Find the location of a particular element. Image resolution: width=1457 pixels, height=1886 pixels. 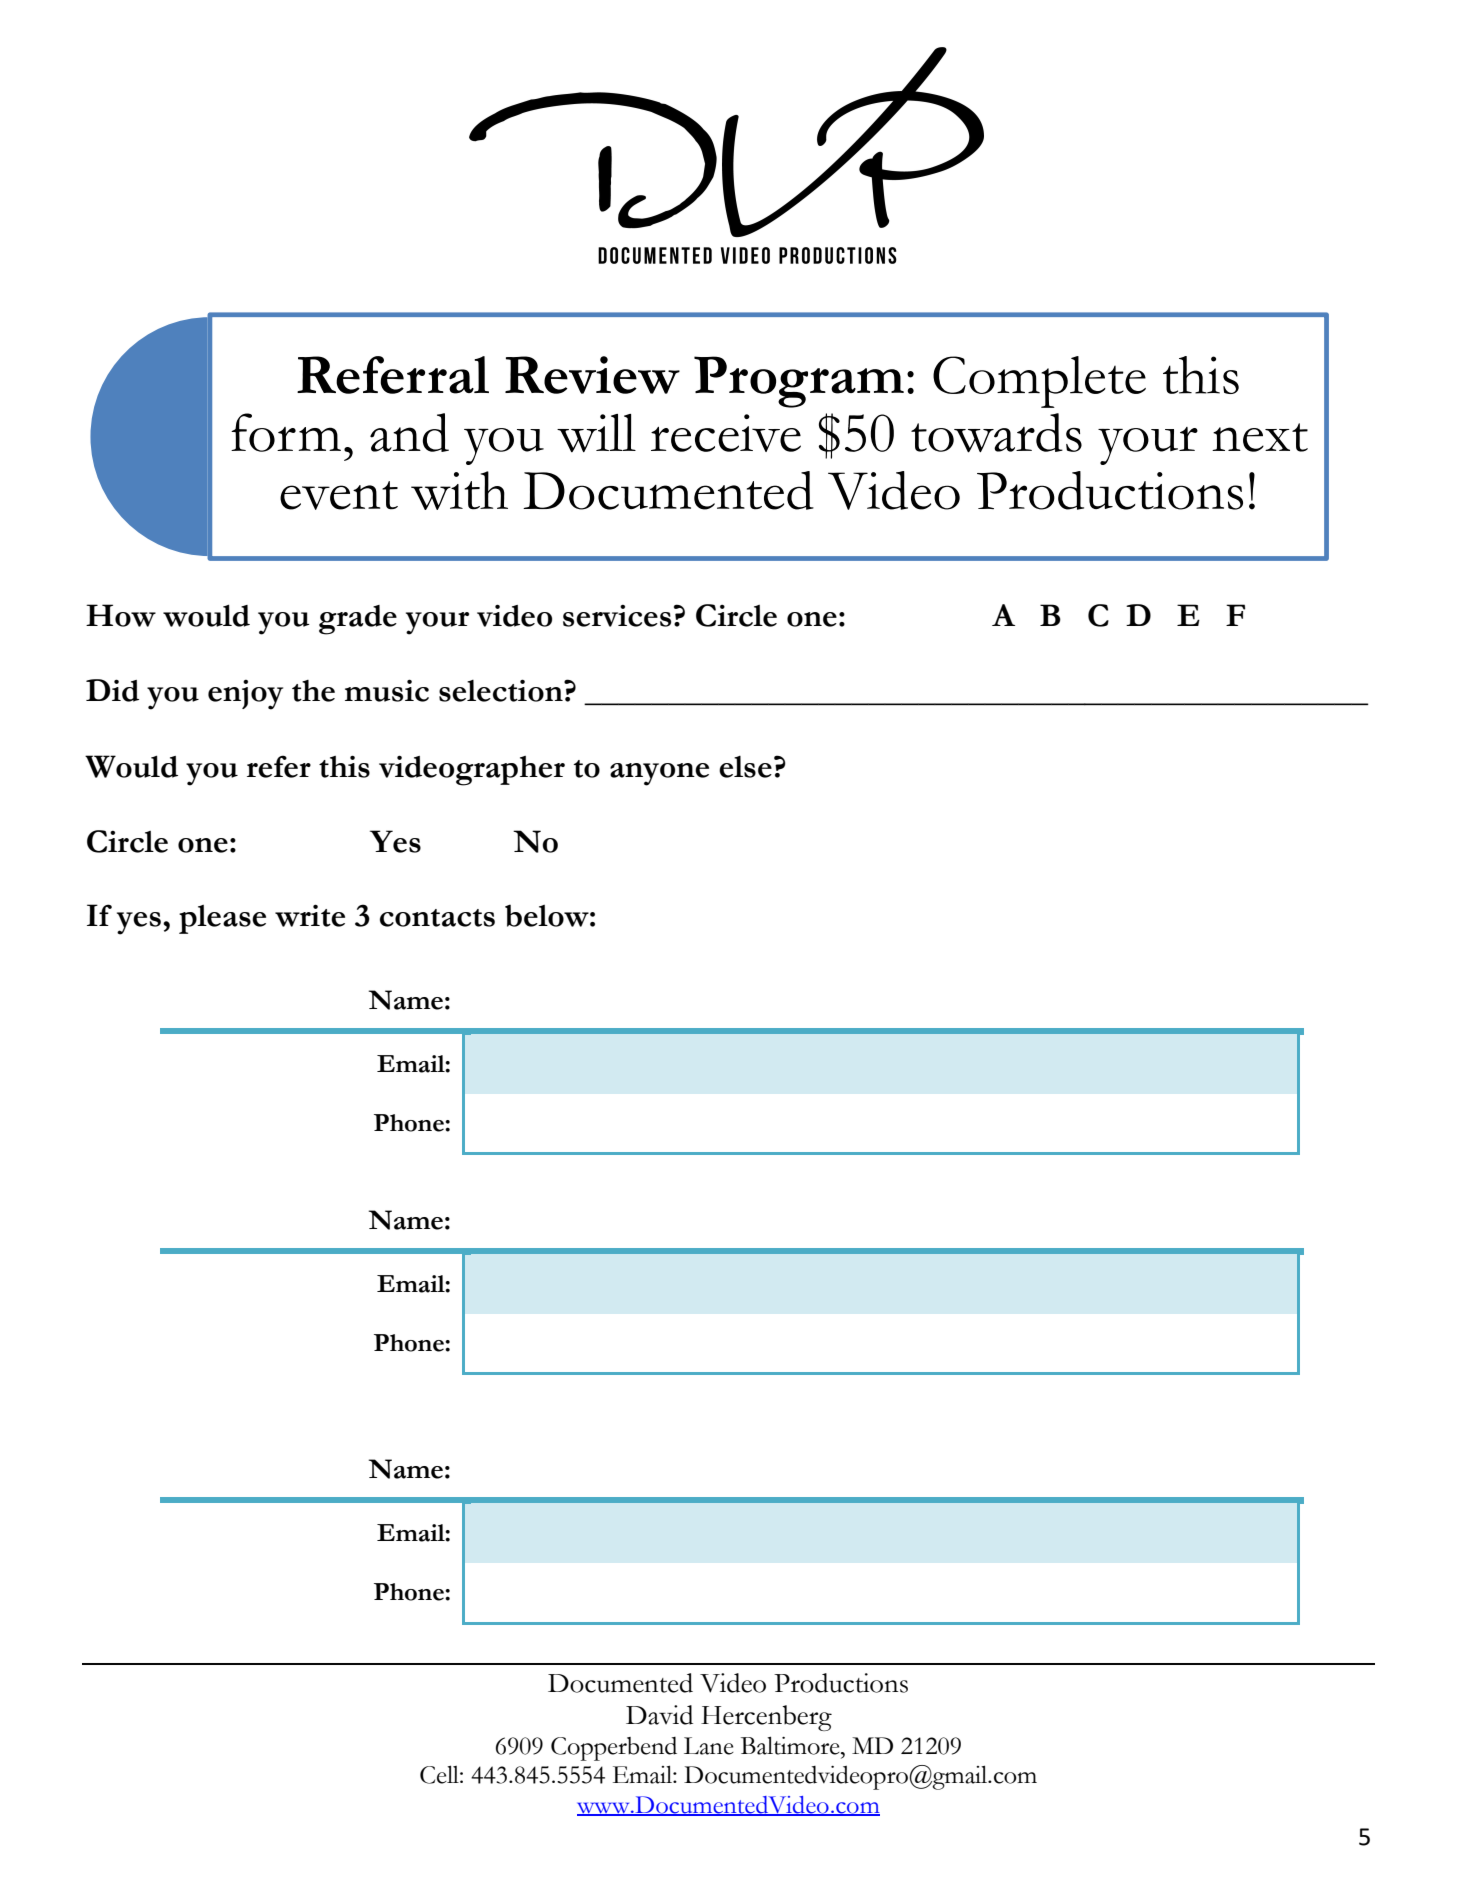

please is located at coordinates (222, 919).
